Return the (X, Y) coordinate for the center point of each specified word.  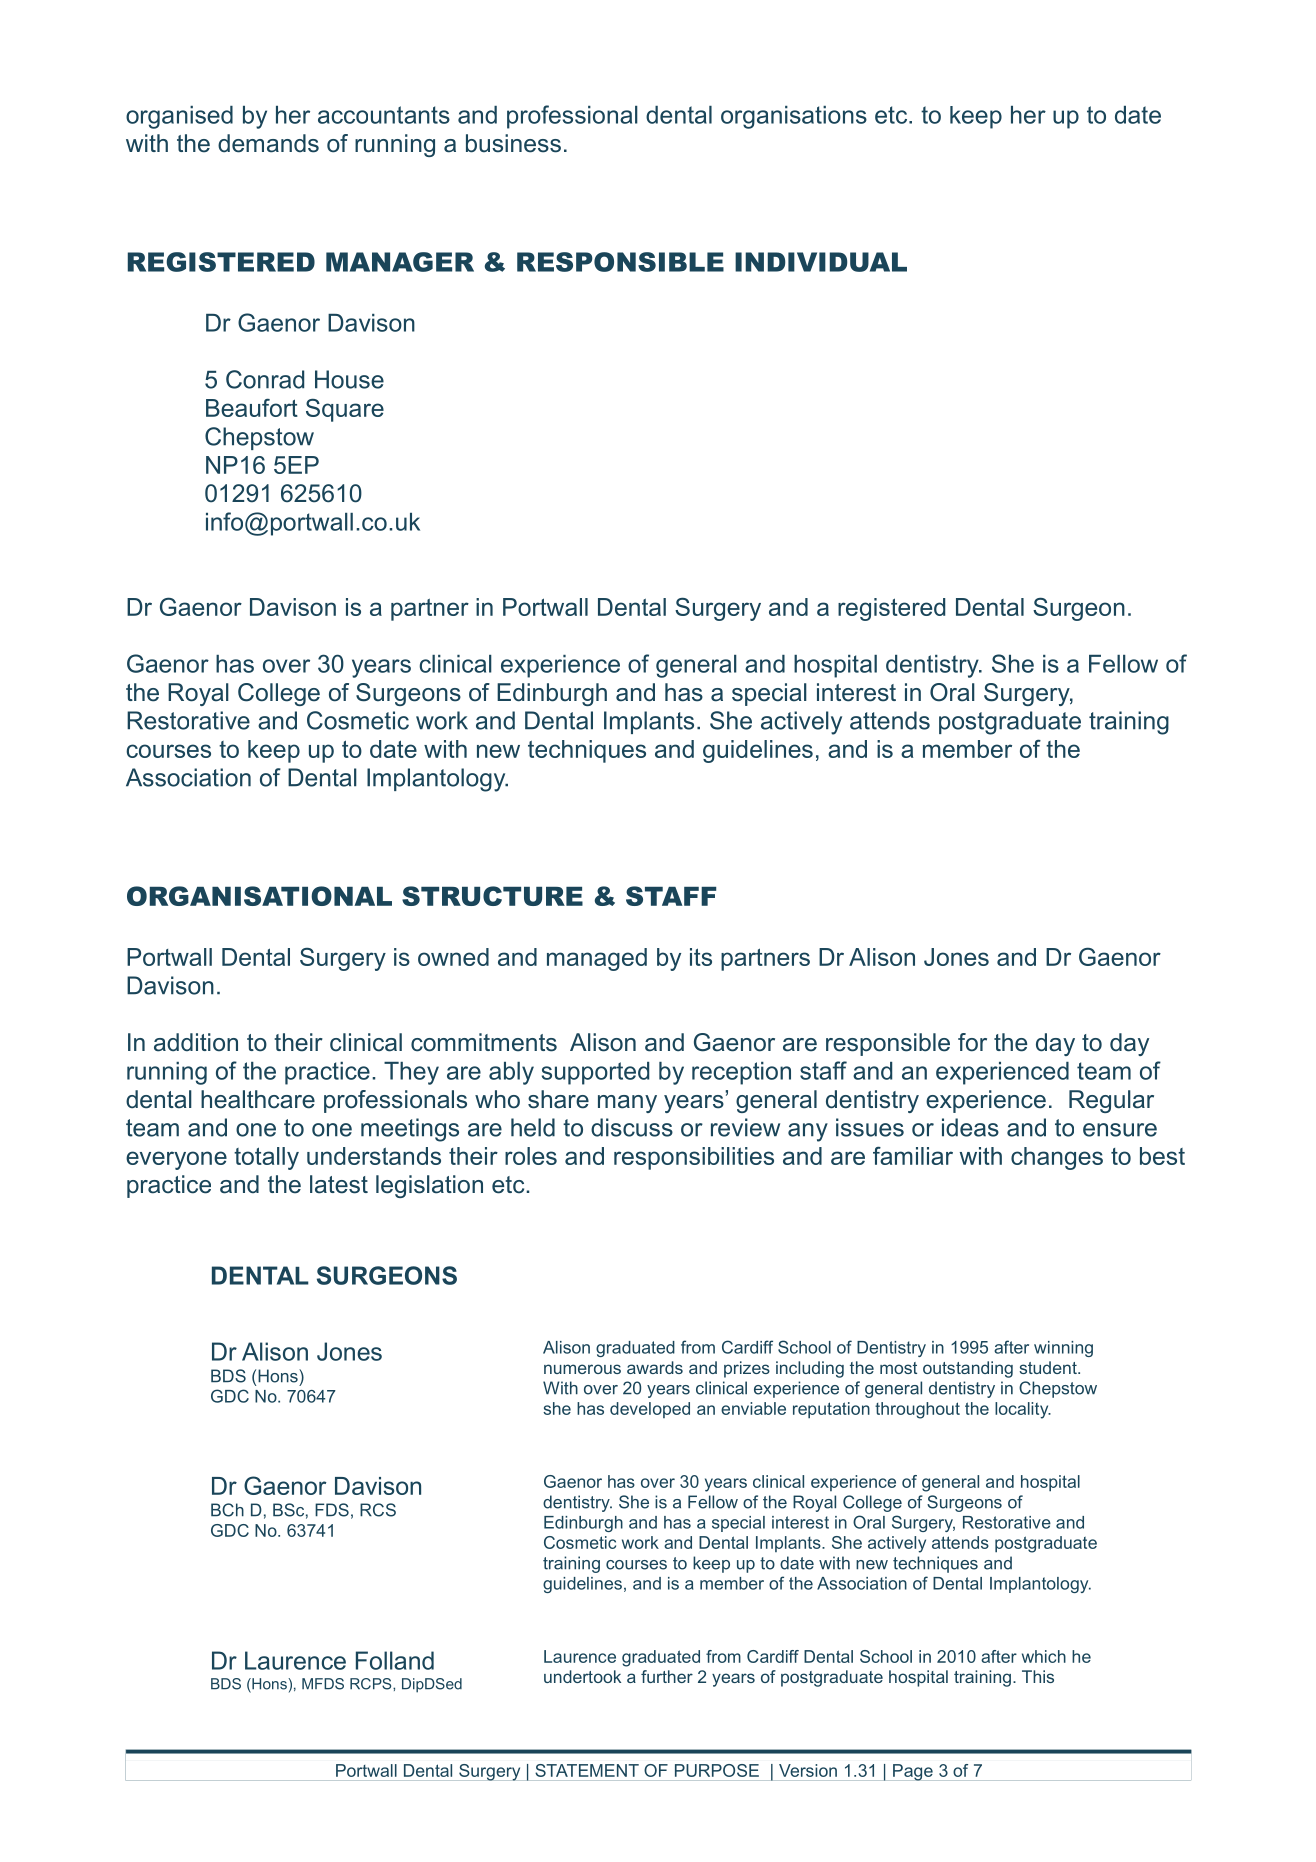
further (667, 1676)
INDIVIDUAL (821, 262)
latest (339, 1184)
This (1038, 1676)
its (701, 957)
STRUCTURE (492, 896)
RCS (378, 1510)
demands (268, 143)
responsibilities (694, 1158)
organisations (794, 117)
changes (1057, 1158)
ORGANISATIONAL (259, 896)
